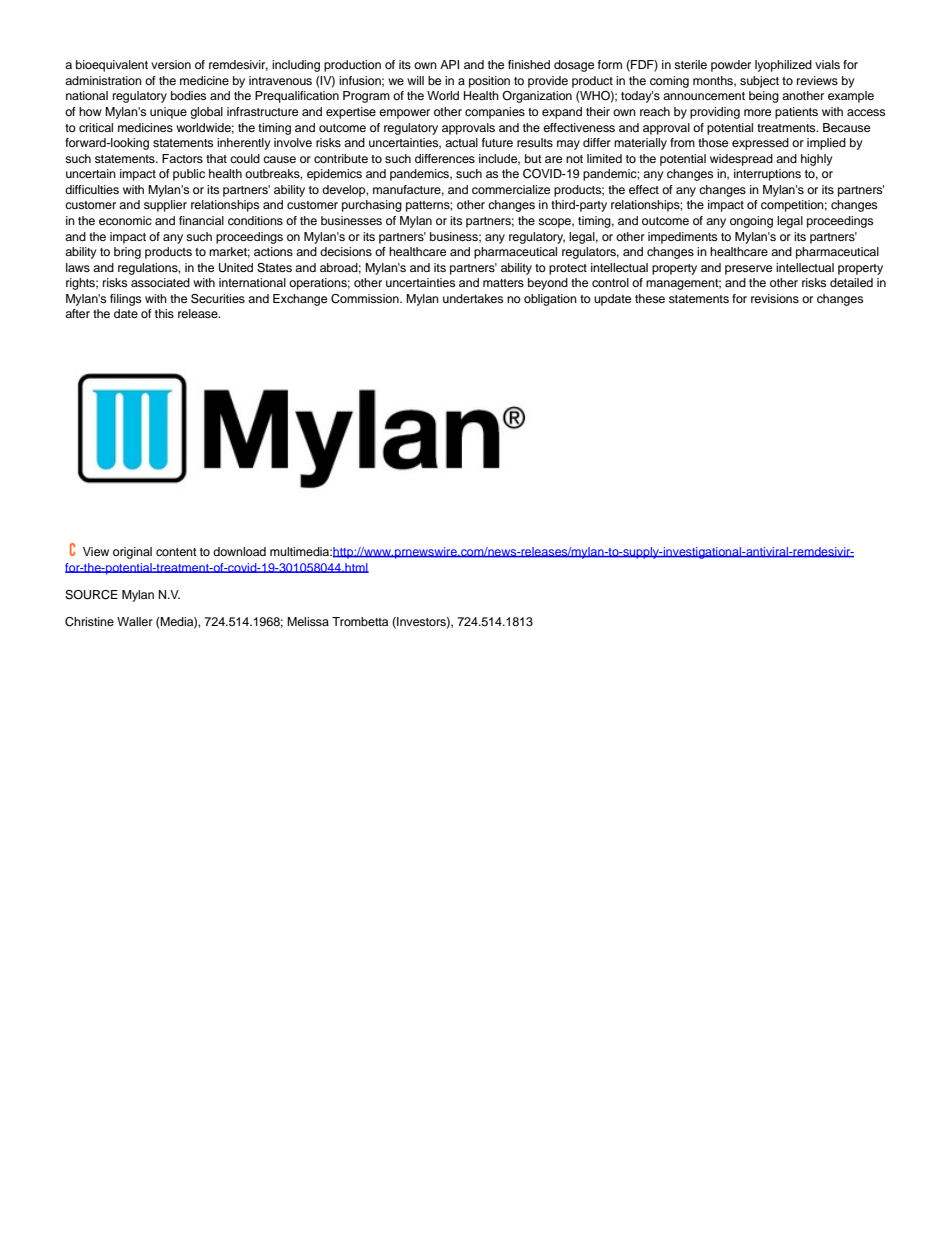 The width and height of the screenshot is (952, 1233). What do you see at coordinates (308, 621) in the screenshot?
I see `Melissa` at bounding box center [308, 621].
